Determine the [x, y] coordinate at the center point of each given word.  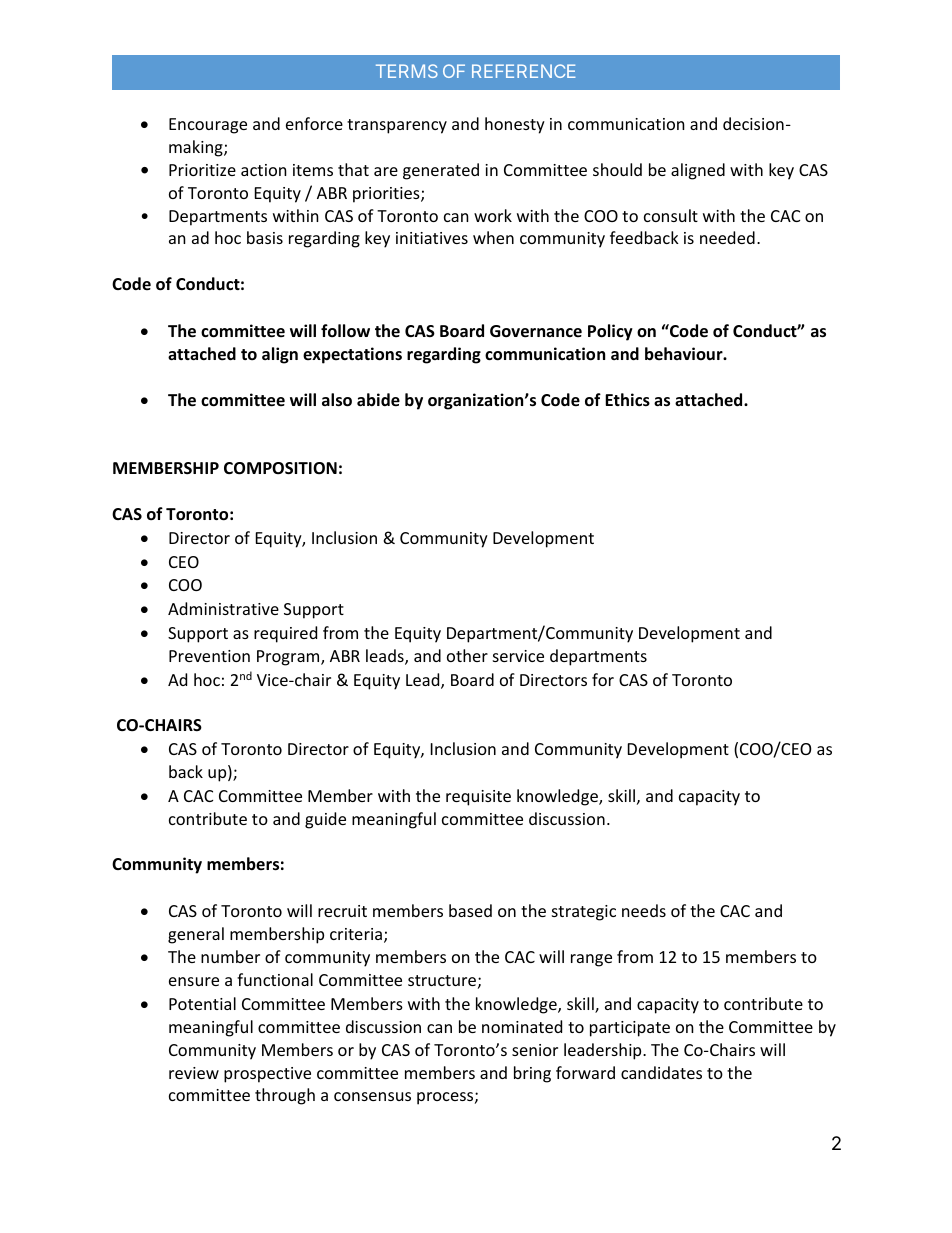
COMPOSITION [280, 468]
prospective [267, 1075]
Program [289, 658]
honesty [515, 125]
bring [532, 1074]
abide [378, 400]
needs [644, 910]
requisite [478, 798]
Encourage [208, 126]
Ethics [627, 400]
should [617, 169]
